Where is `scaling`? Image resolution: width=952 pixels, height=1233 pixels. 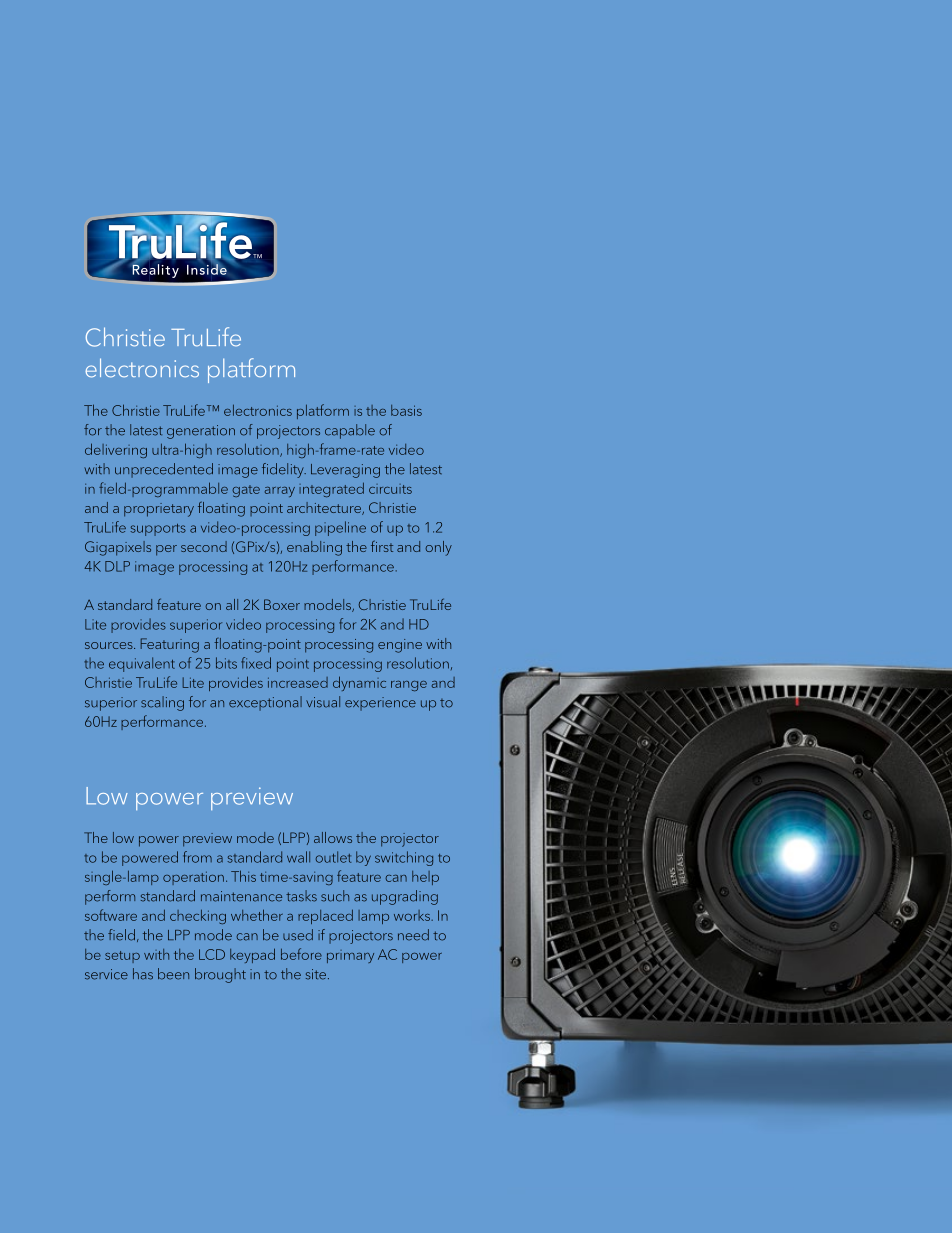
scaling is located at coordinates (162, 703).
